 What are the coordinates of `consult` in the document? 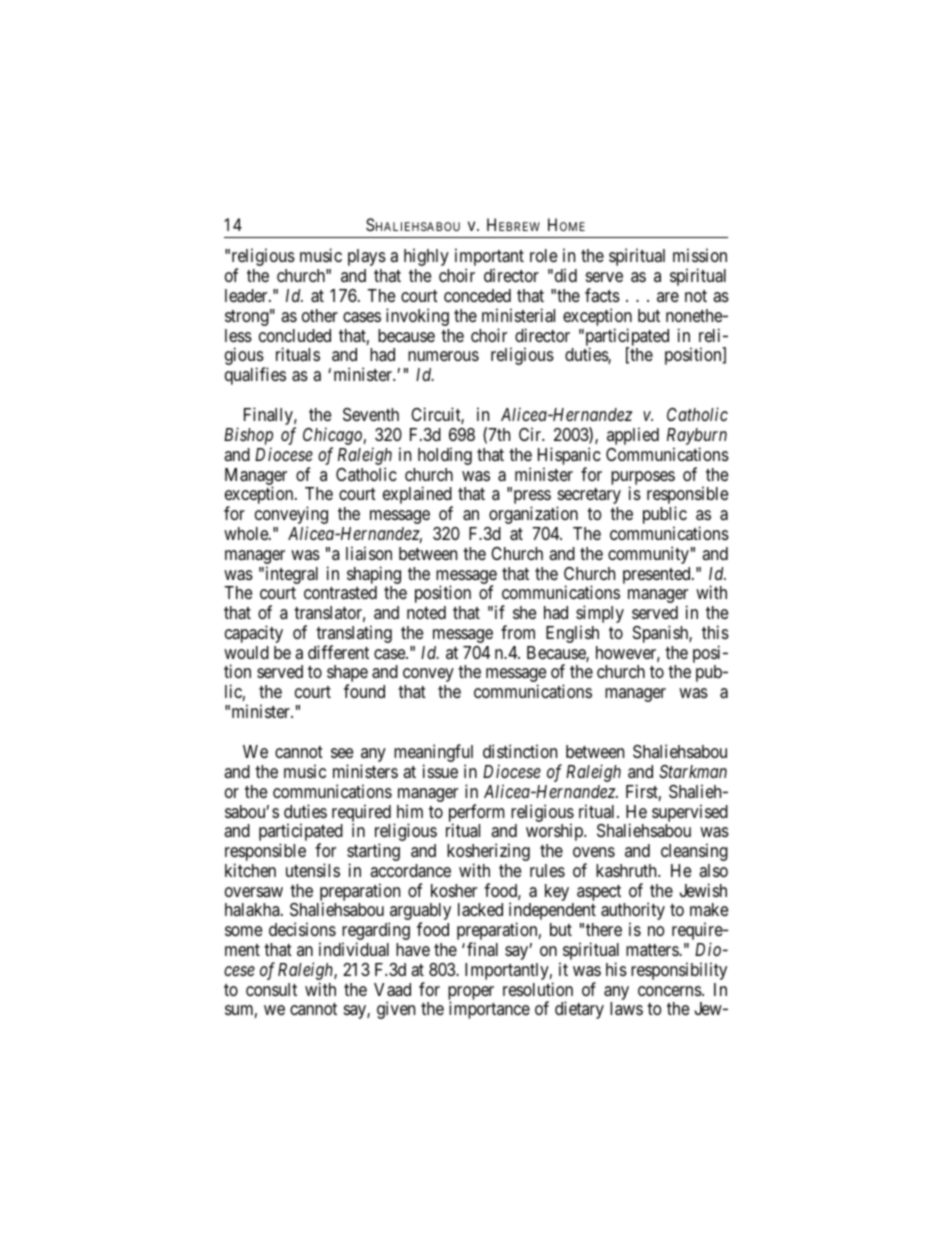 It's located at (271, 989).
